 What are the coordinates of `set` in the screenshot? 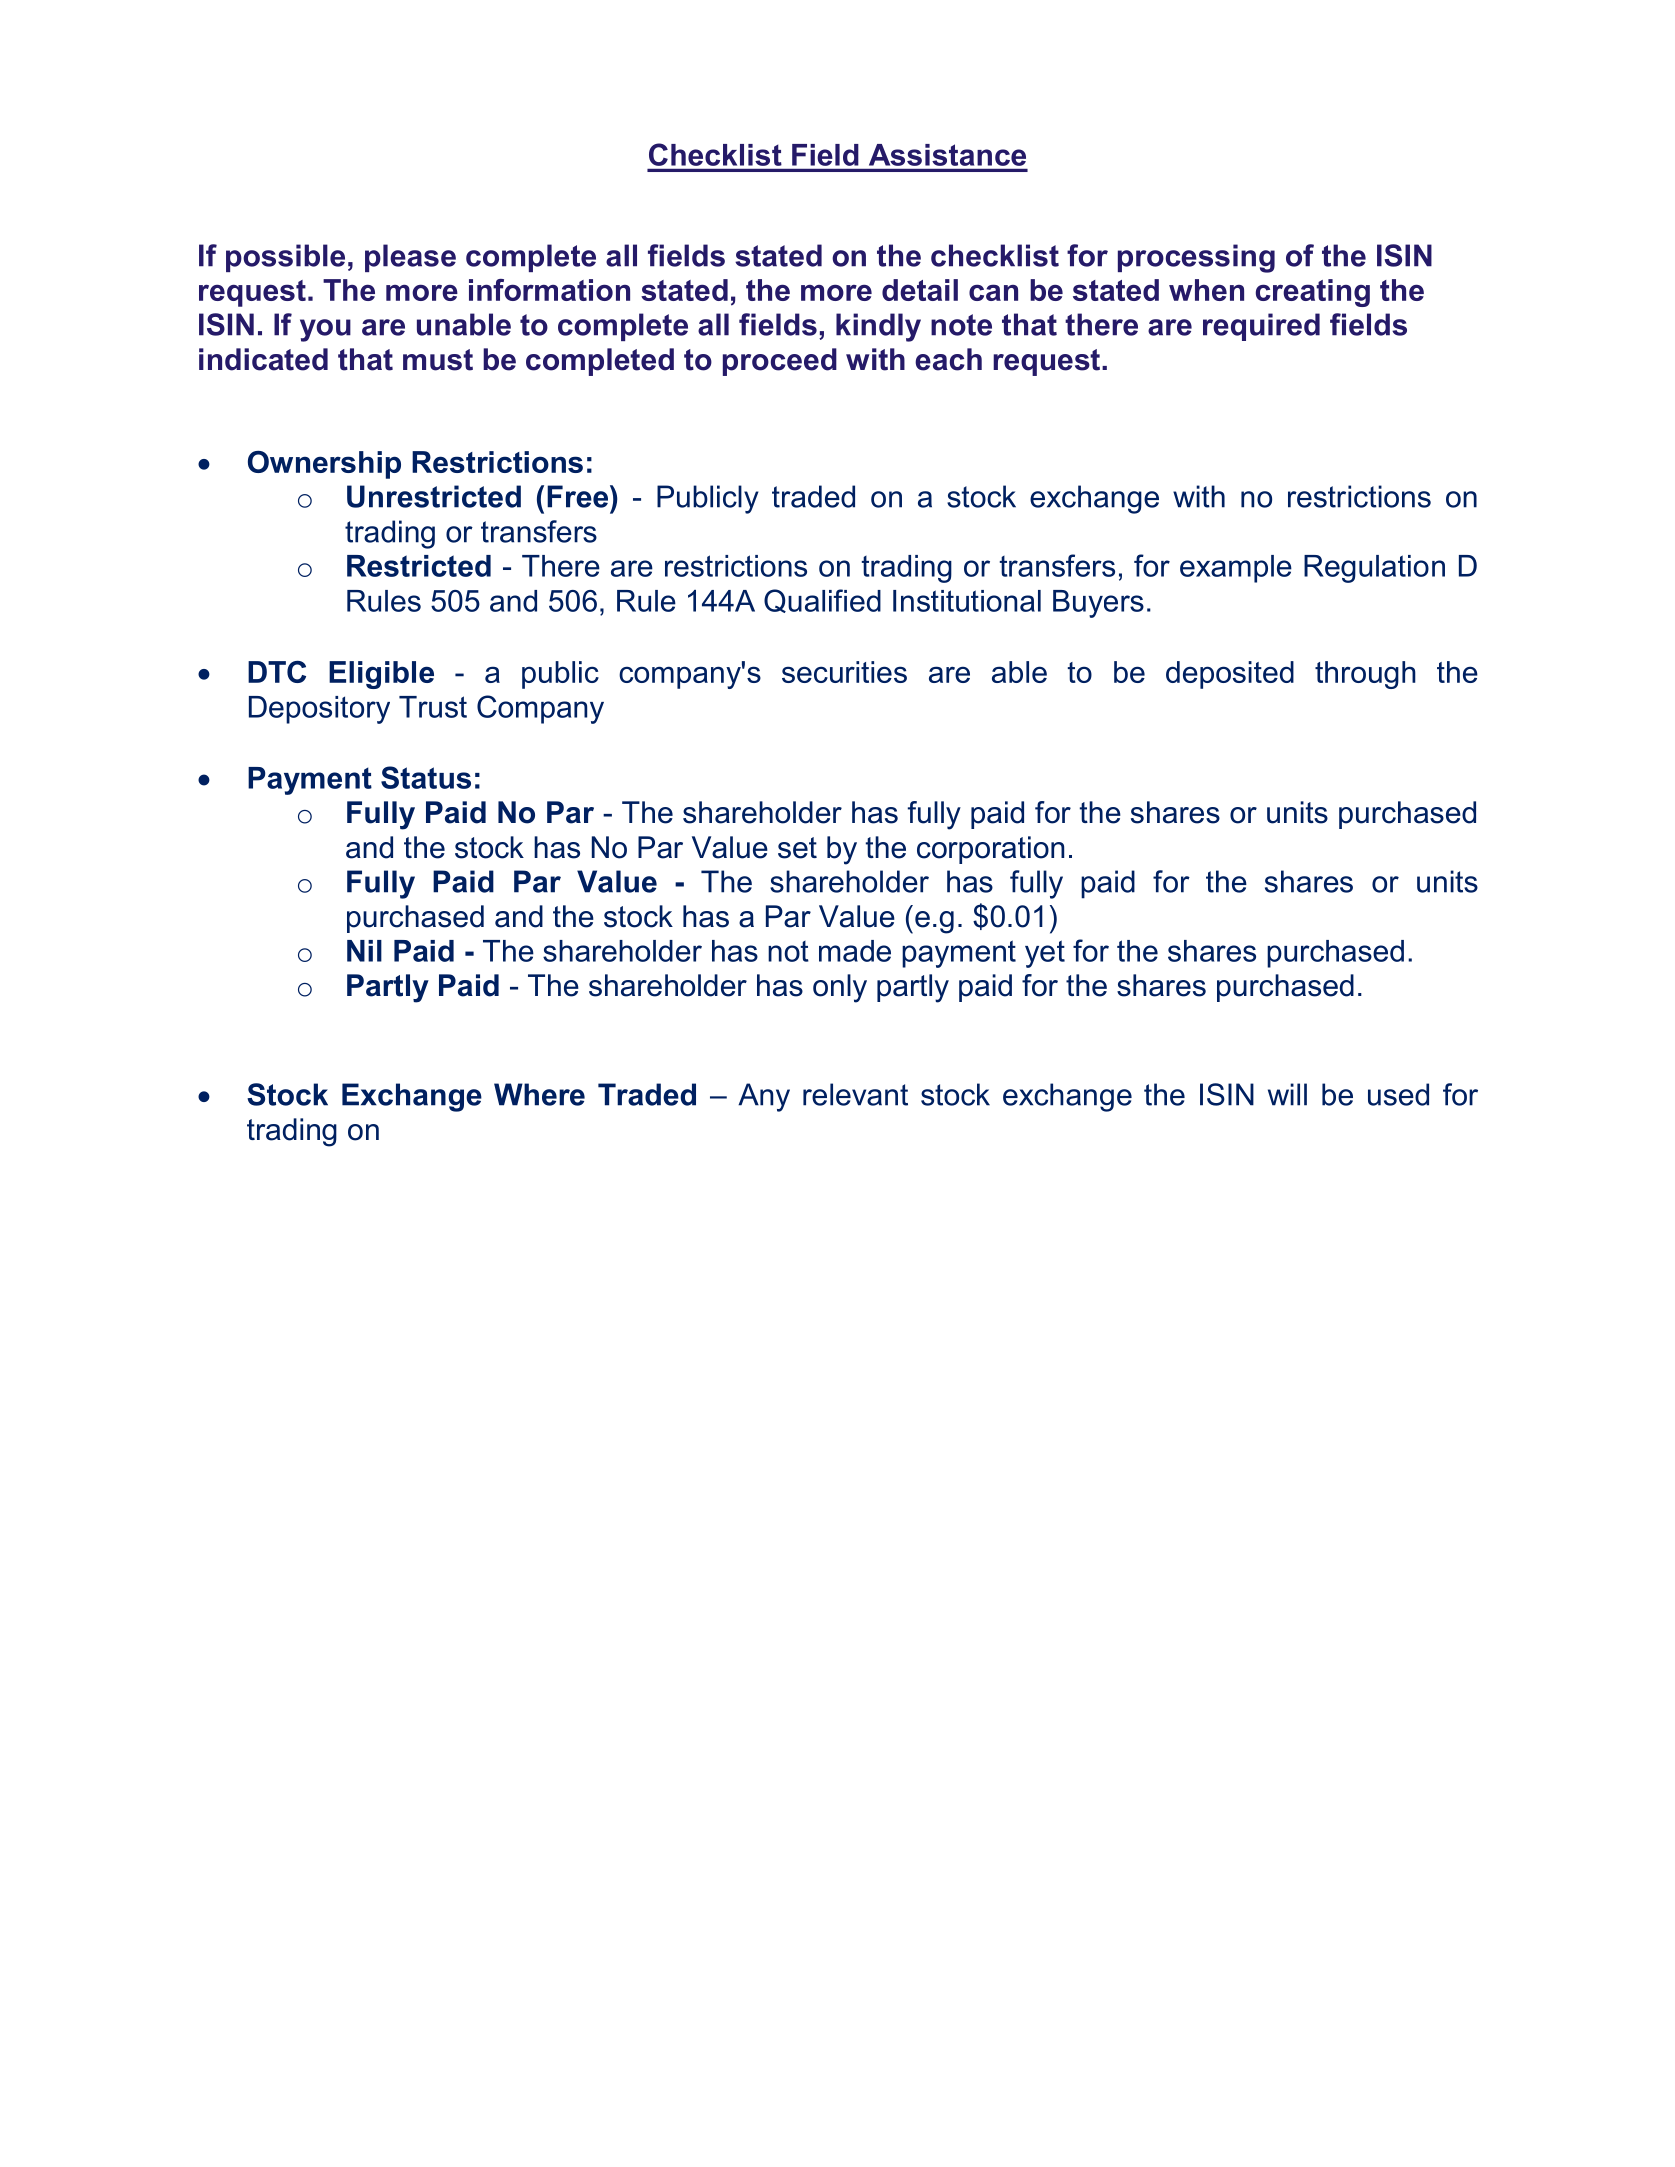 It's located at (797, 848).
